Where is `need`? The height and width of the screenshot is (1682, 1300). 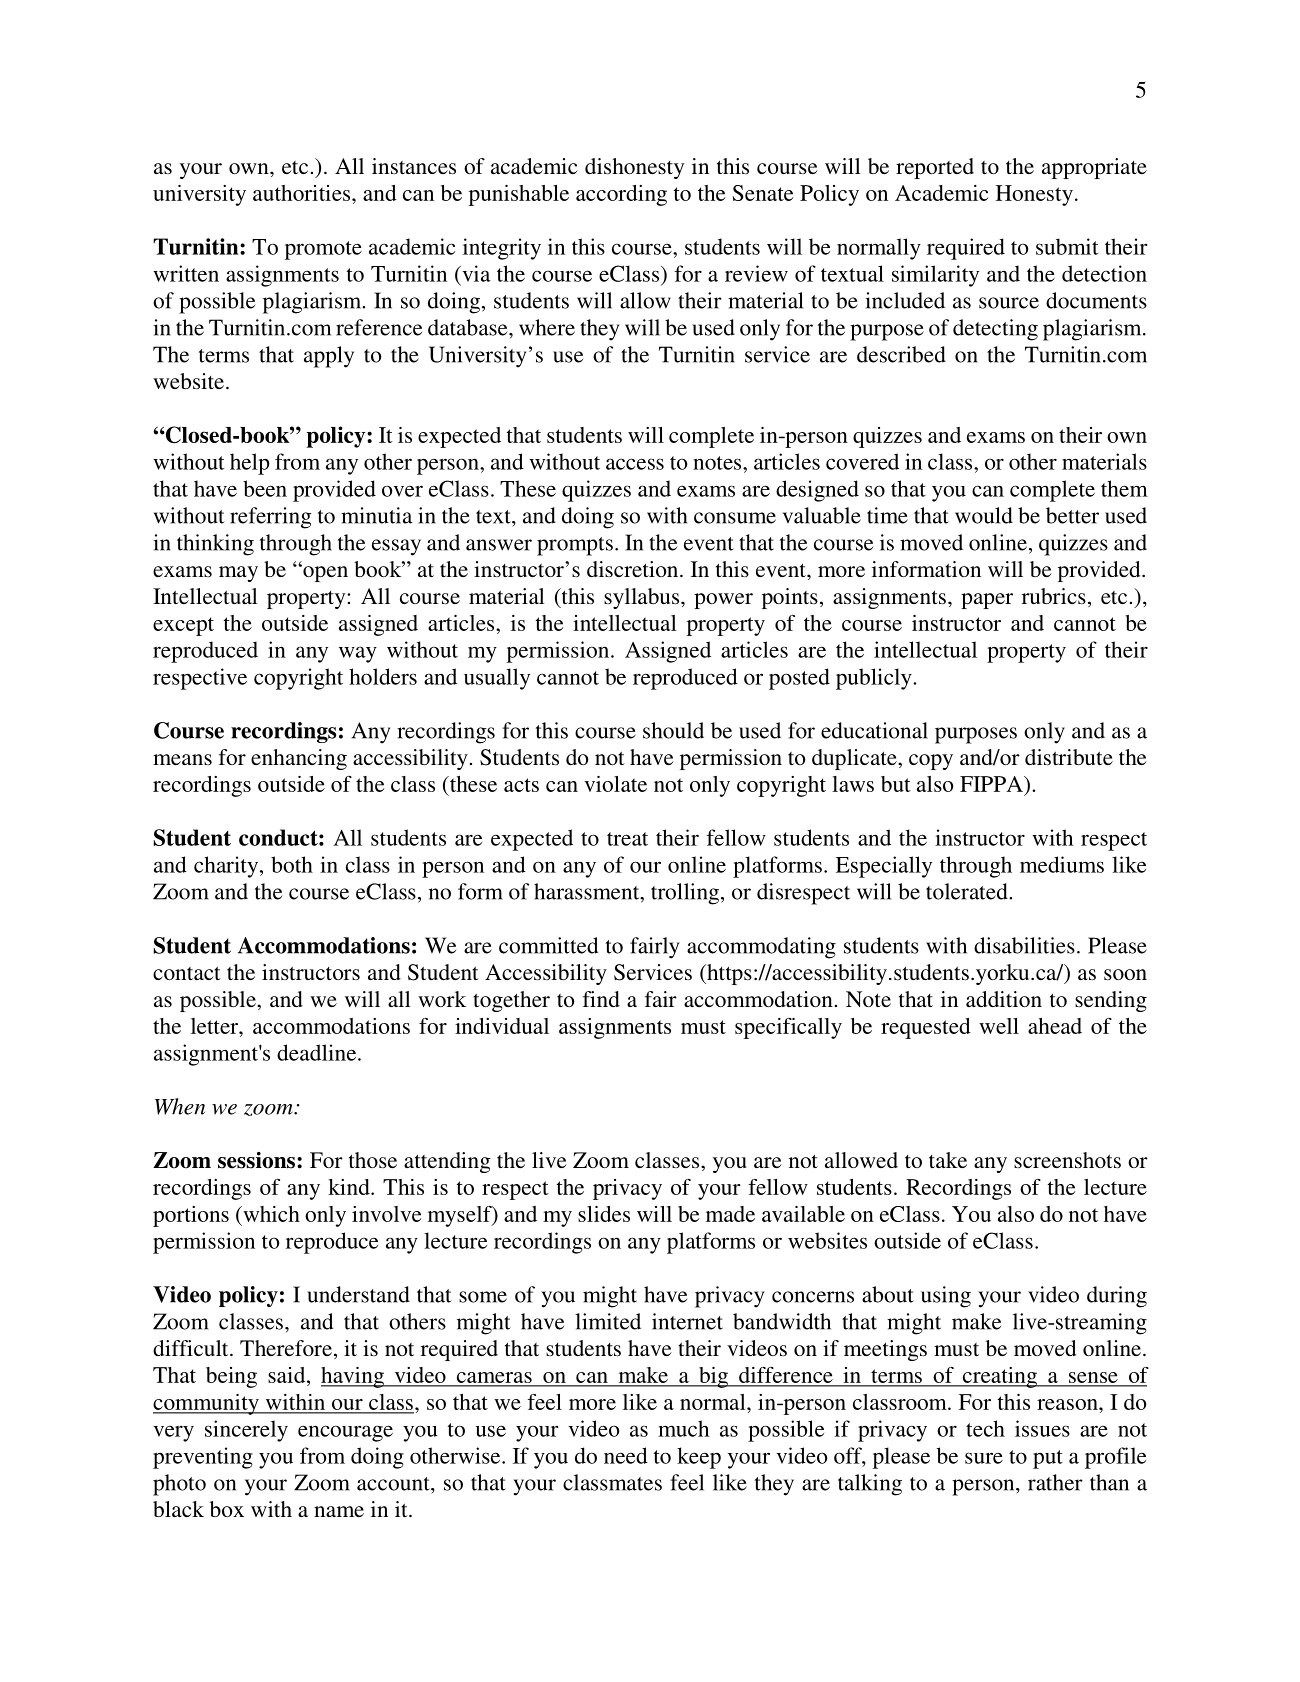 need is located at coordinates (626, 1455).
